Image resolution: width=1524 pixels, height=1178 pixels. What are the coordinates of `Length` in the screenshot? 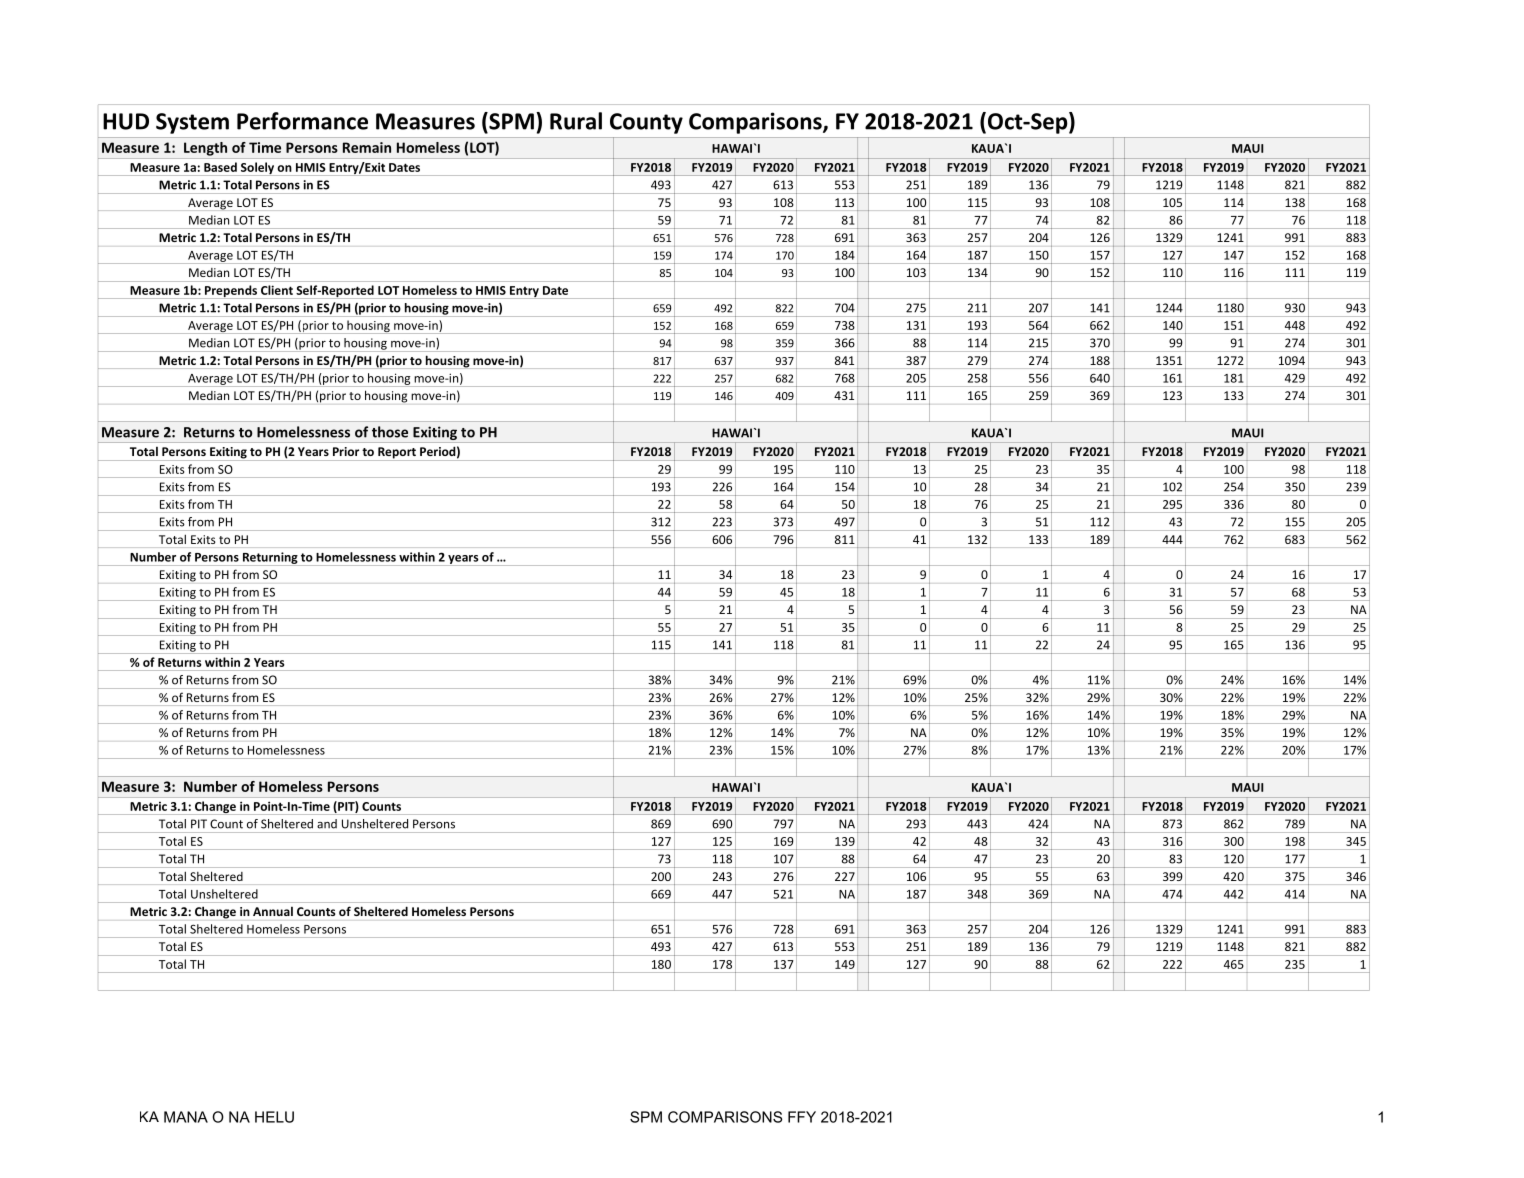 It's located at (205, 149).
